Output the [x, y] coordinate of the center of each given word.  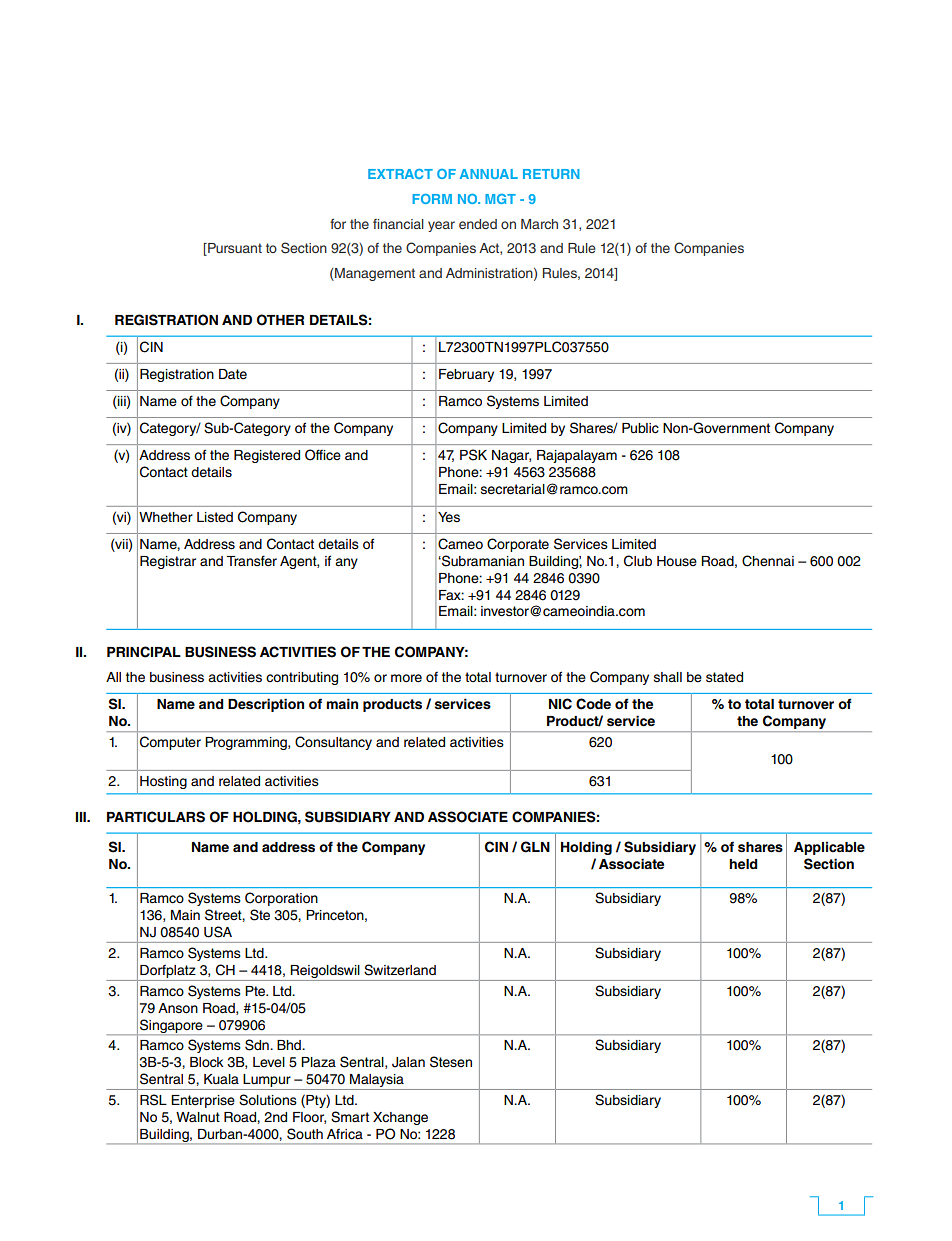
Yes [449, 517]
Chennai [768, 561]
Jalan [408, 1062]
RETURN [551, 174]
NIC [560, 704]
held [743, 864]
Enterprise [203, 1101]
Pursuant [234, 249]
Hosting [163, 782]
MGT [500, 199]
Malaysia [377, 1082]
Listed [215, 517]
